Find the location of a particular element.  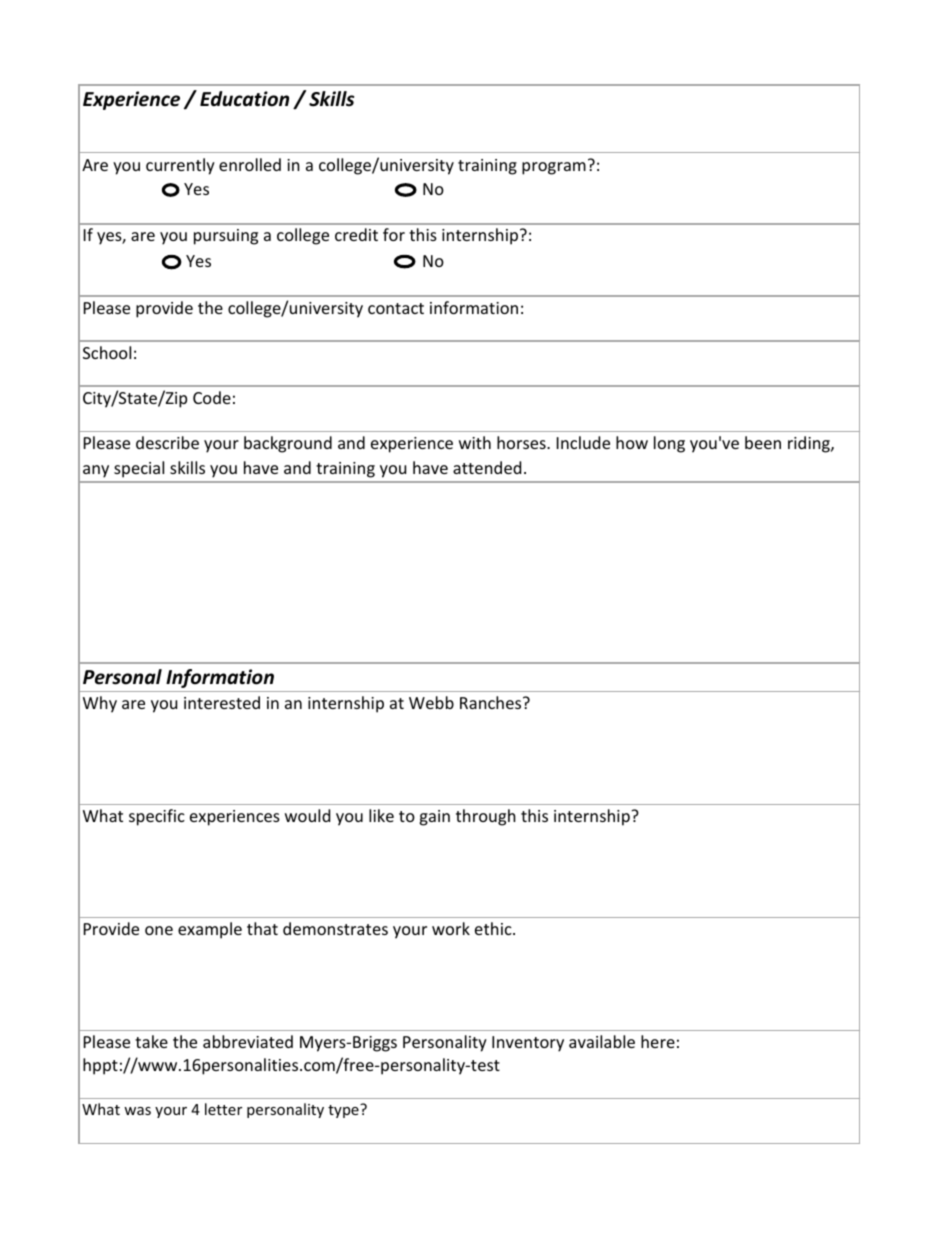

program is located at coordinates (554, 168).
